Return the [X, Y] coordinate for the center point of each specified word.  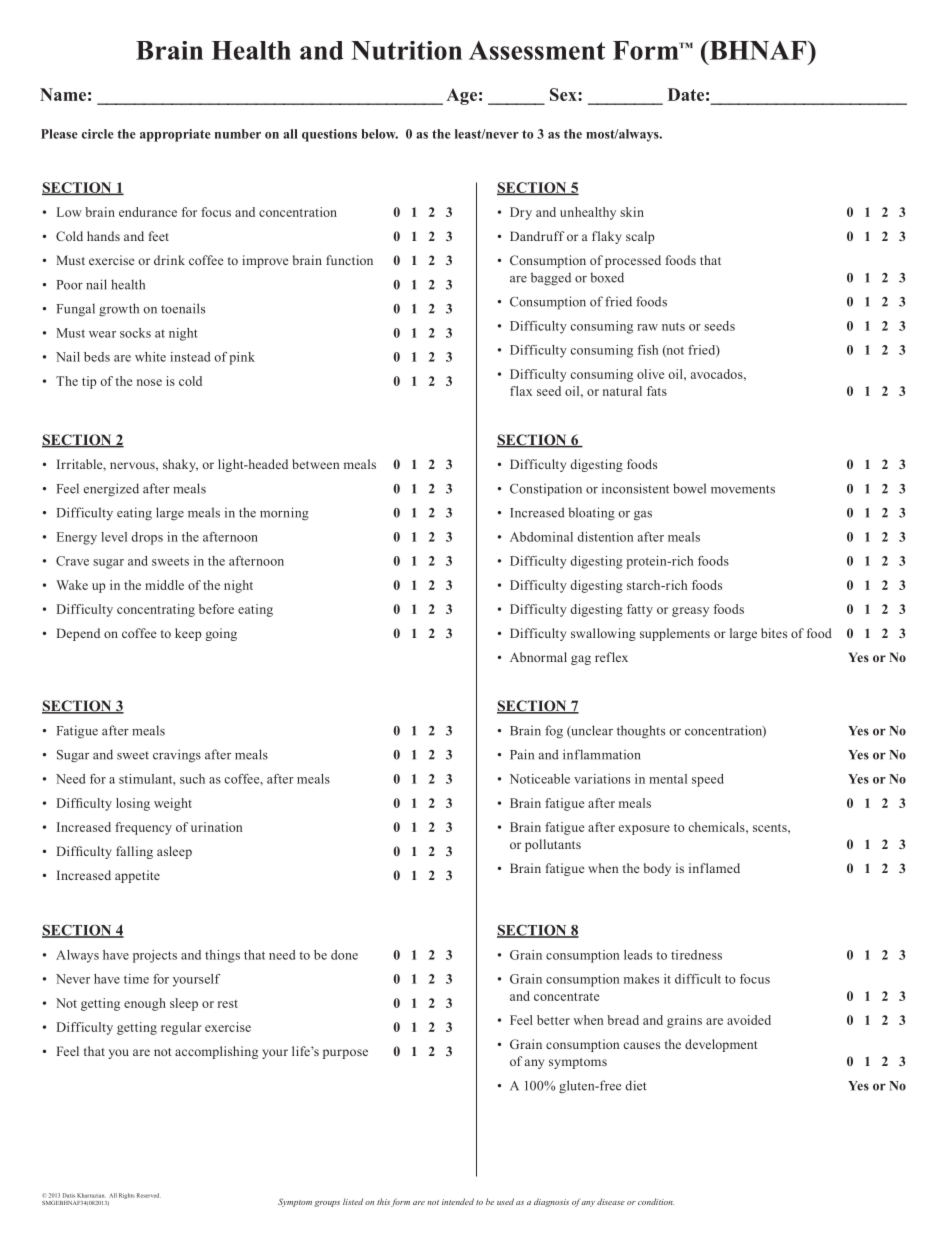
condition [656, 1201]
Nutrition [406, 50]
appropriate [175, 135]
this [383, 1201]
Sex [564, 94]
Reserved [149, 1195]
